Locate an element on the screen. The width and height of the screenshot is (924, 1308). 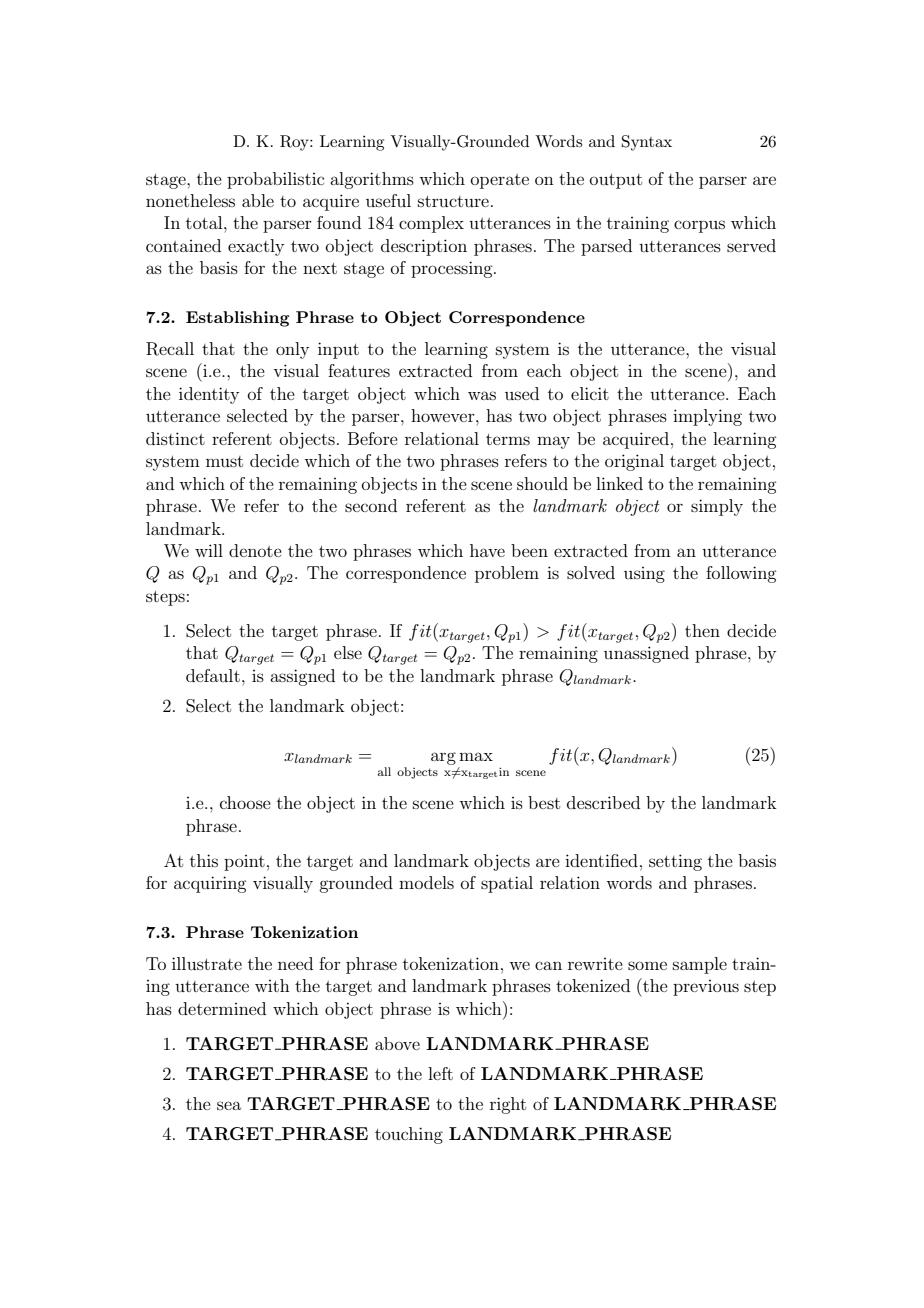
structure is located at coordinates (453, 201).
